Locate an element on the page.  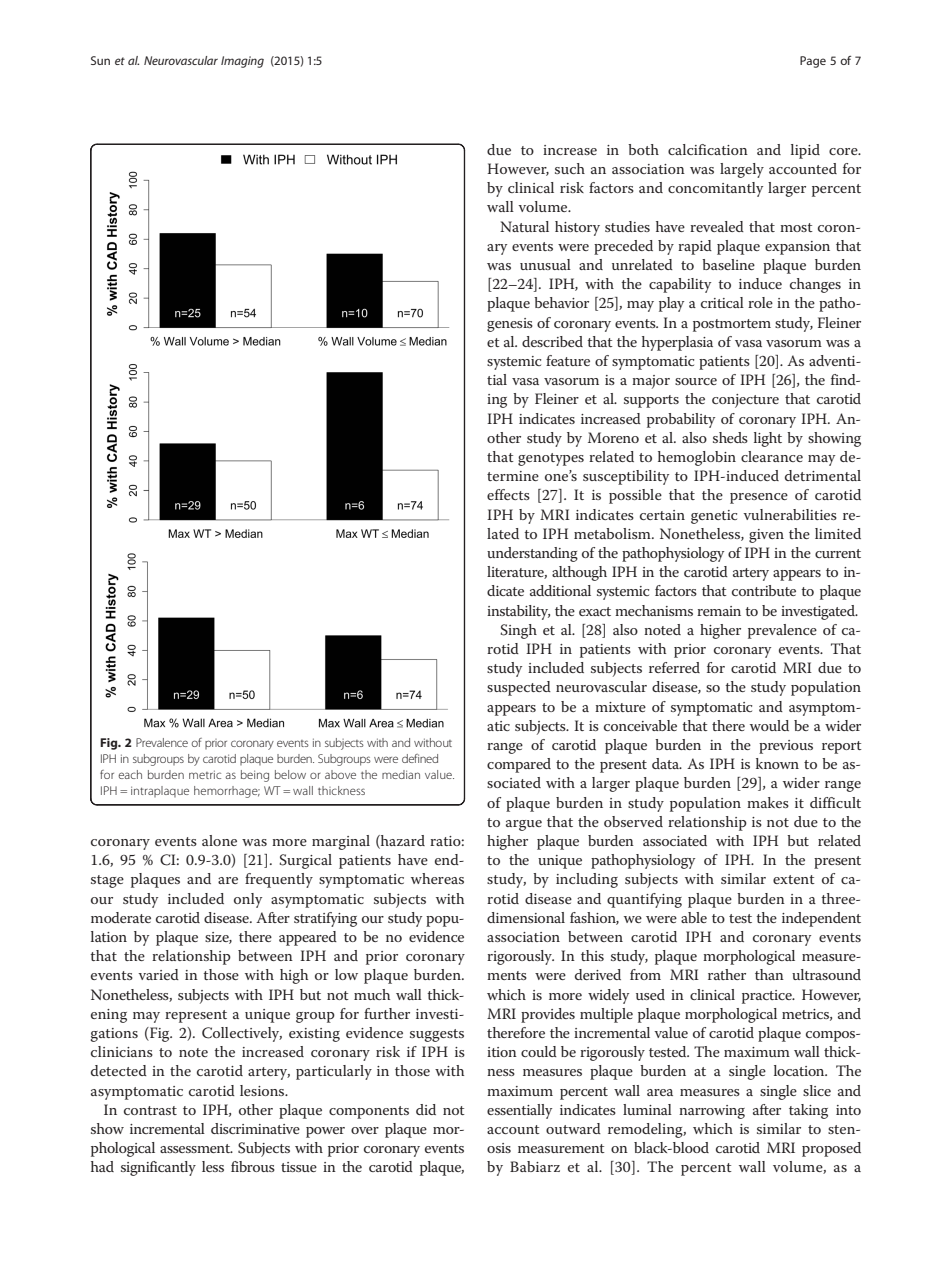
such is located at coordinates (570, 168).
